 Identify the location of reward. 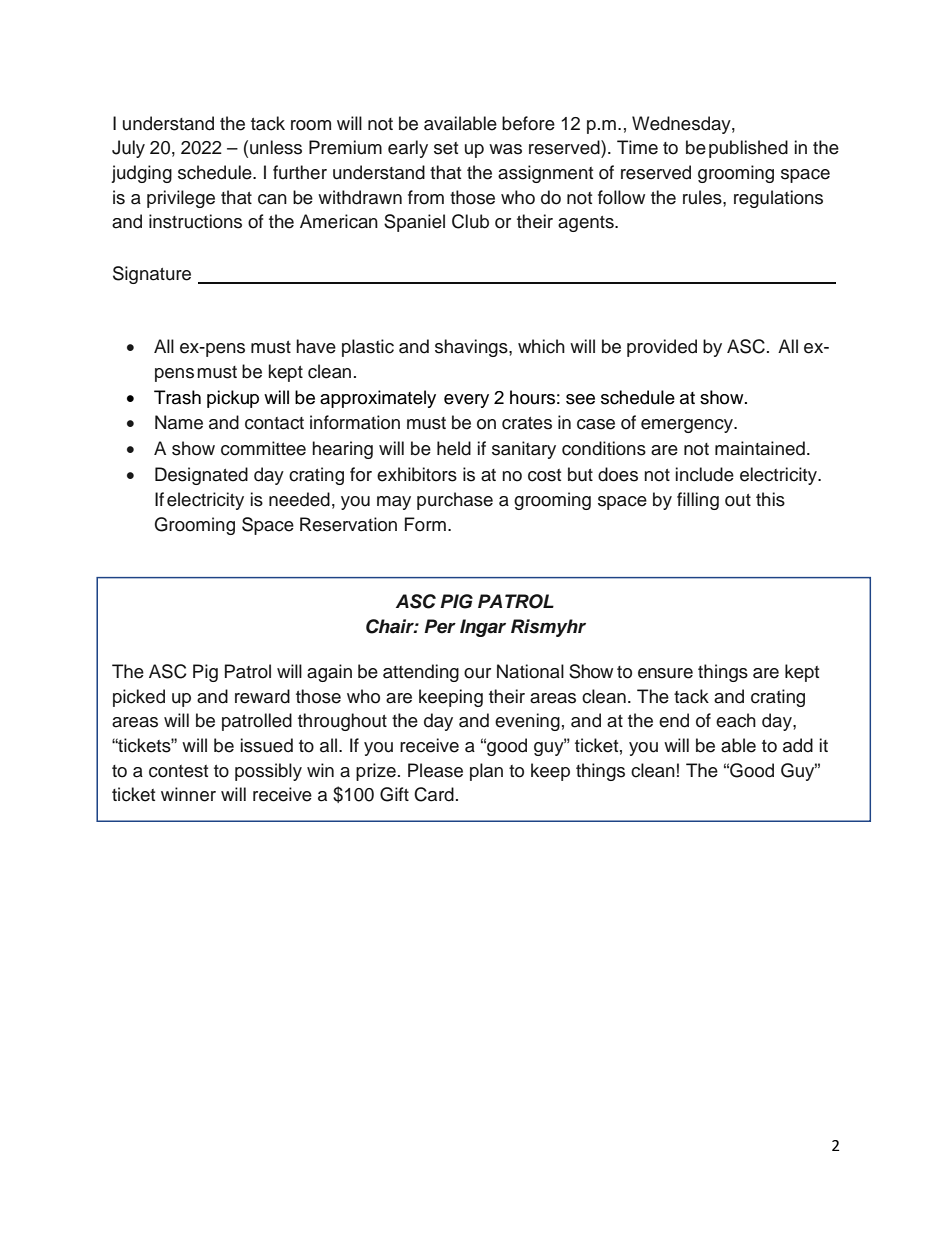
(262, 696).
